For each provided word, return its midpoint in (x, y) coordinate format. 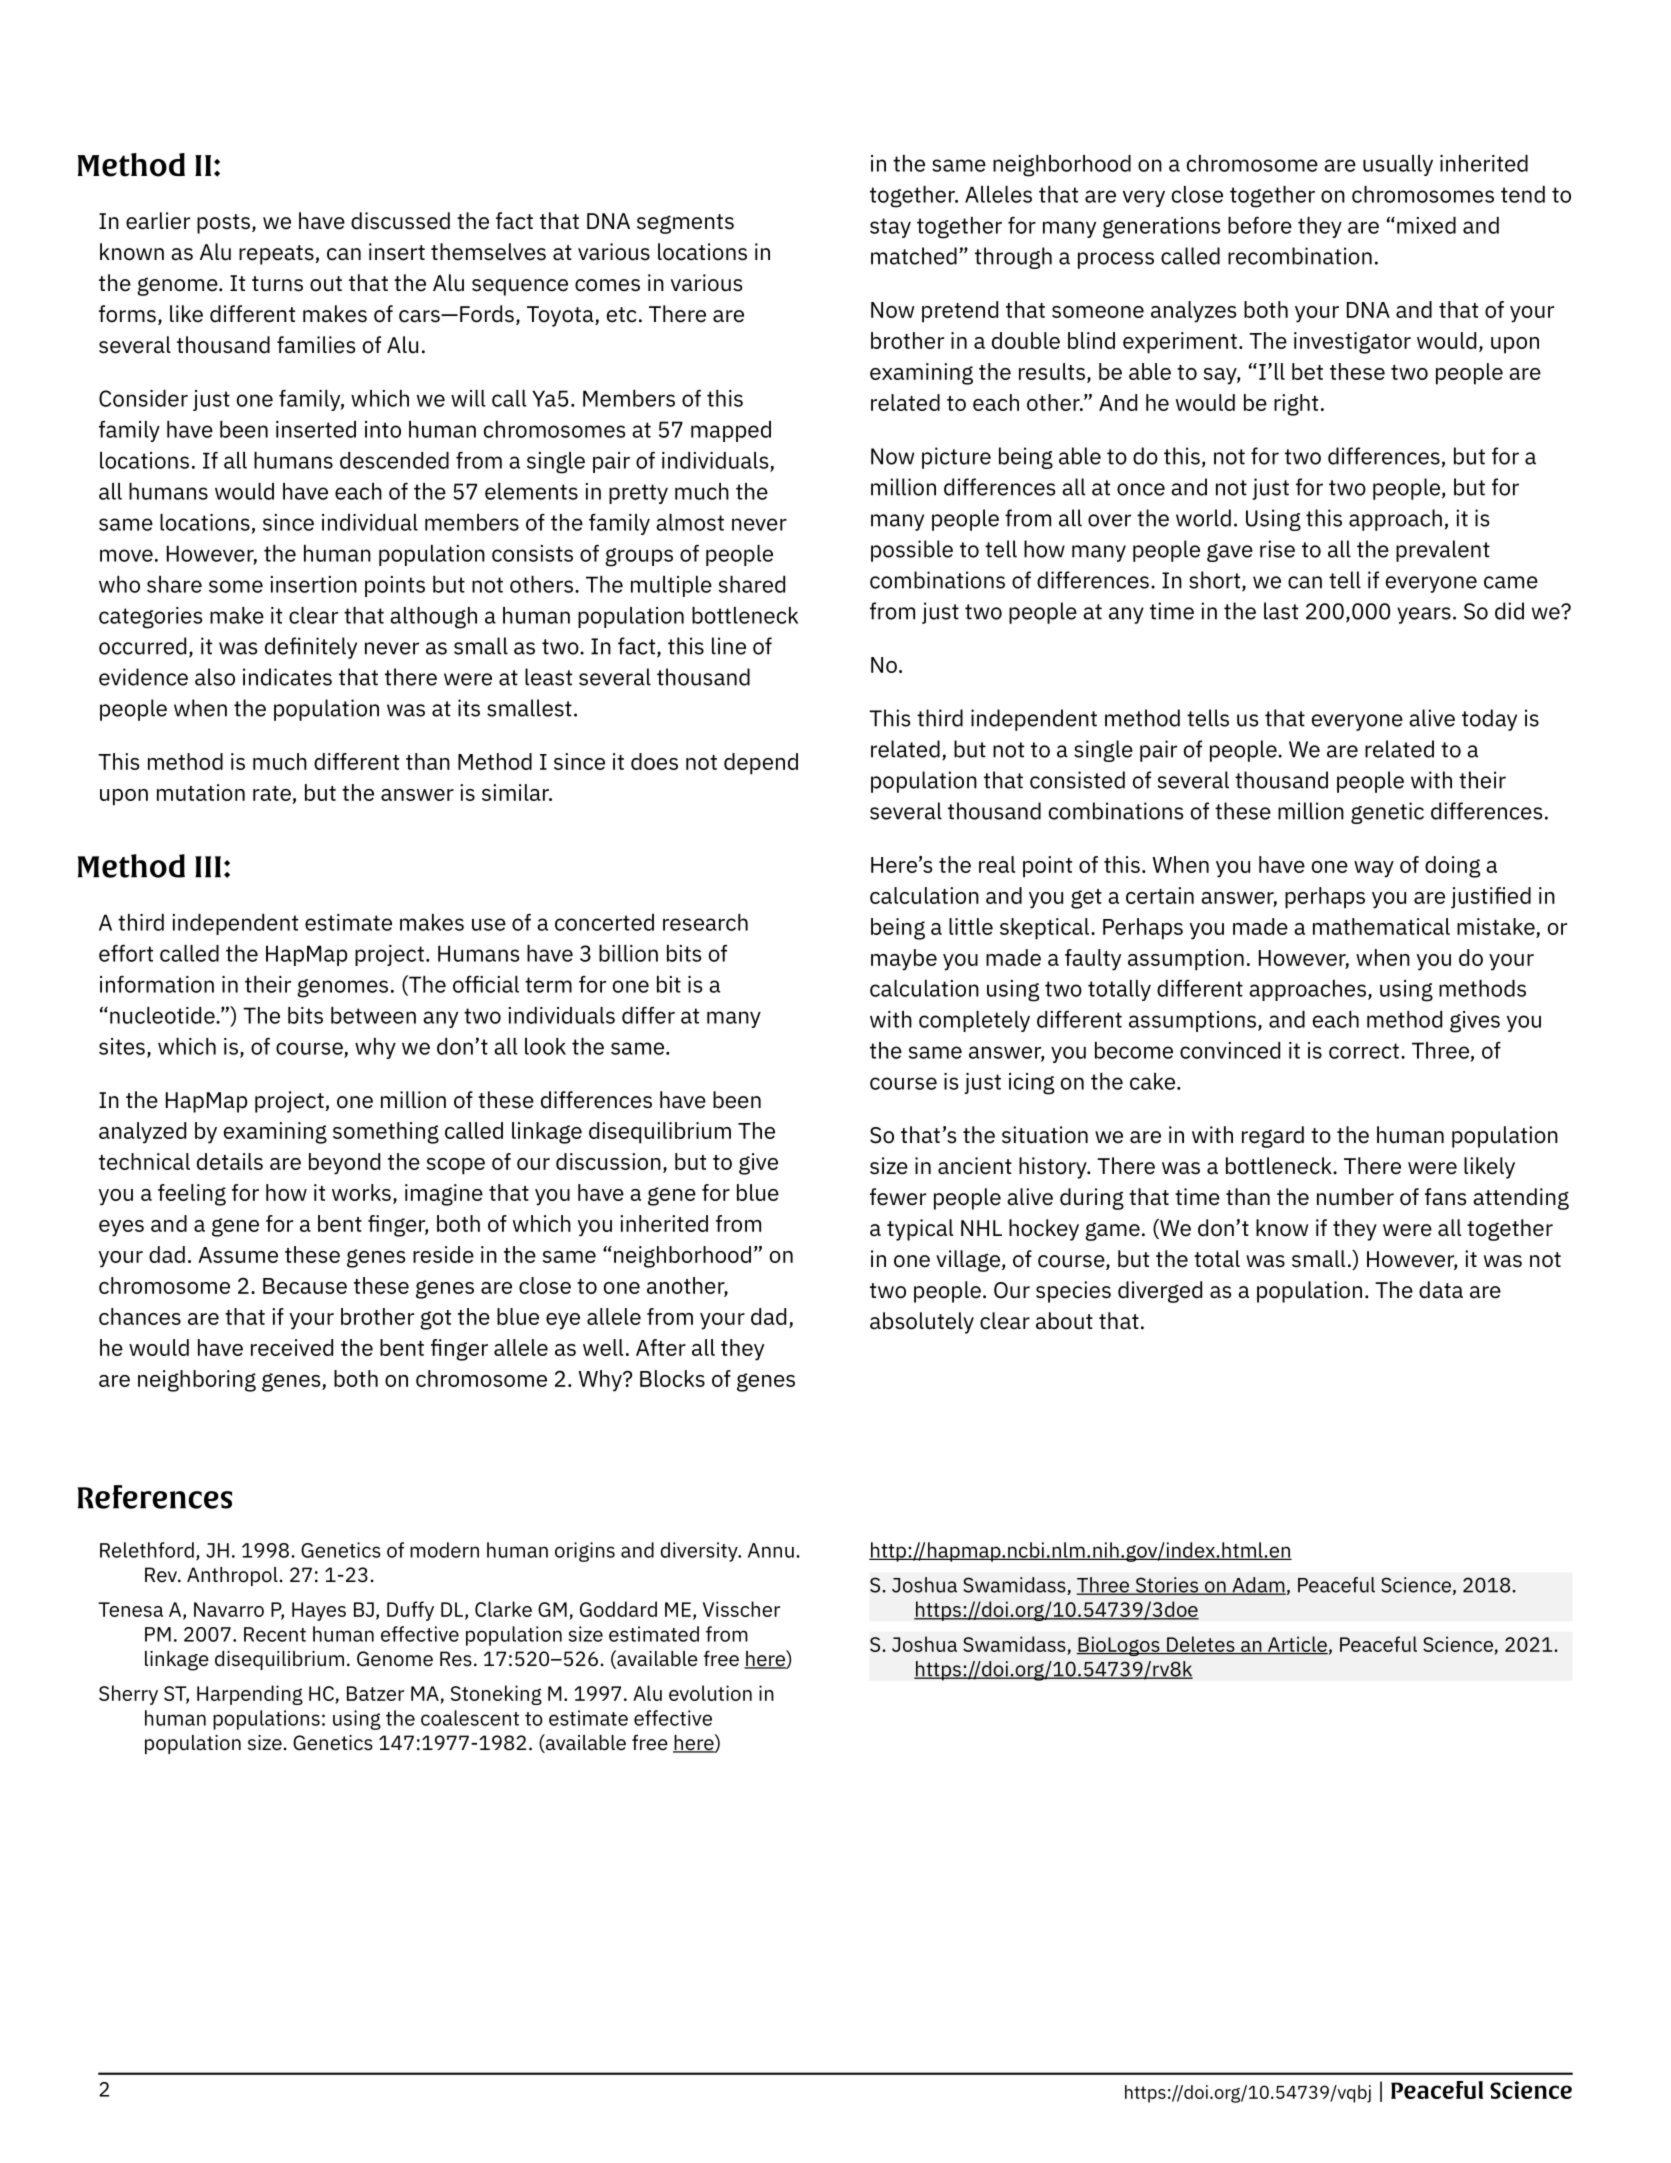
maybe (904, 960)
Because (305, 1286)
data (1441, 1290)
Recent (275, 1634)
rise (1277, 549)
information (157, 984)
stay (890, 228)
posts (223, 224)
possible (912, 551)
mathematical (1381, 926)
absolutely (922, 1323)
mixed (1426, 225)
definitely (311, 648)
